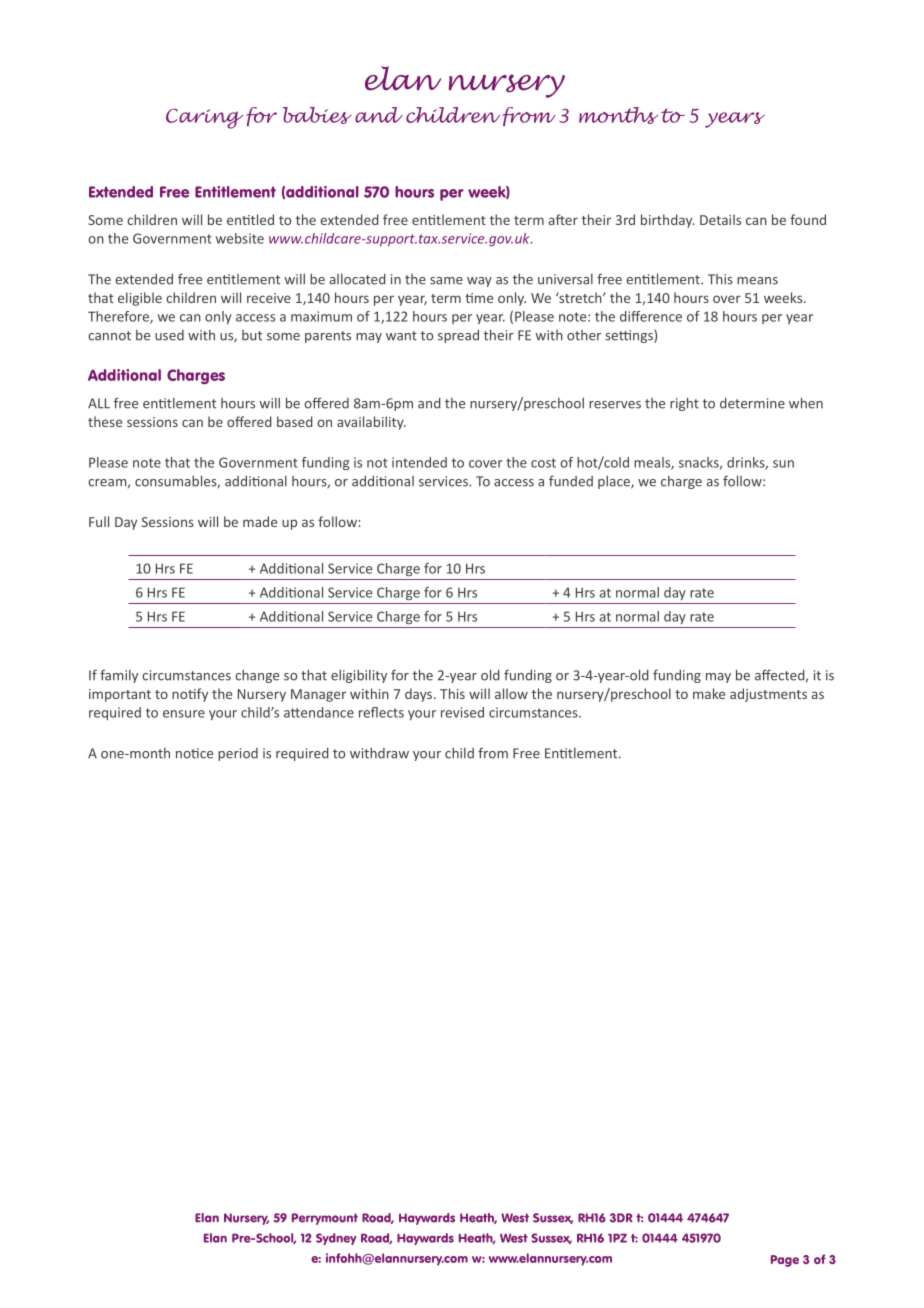 This page has width=924, height=1308. What do you see at coordinates (768, 695) in the page?
I see `adjustments` at bounding box center [768, 695].
